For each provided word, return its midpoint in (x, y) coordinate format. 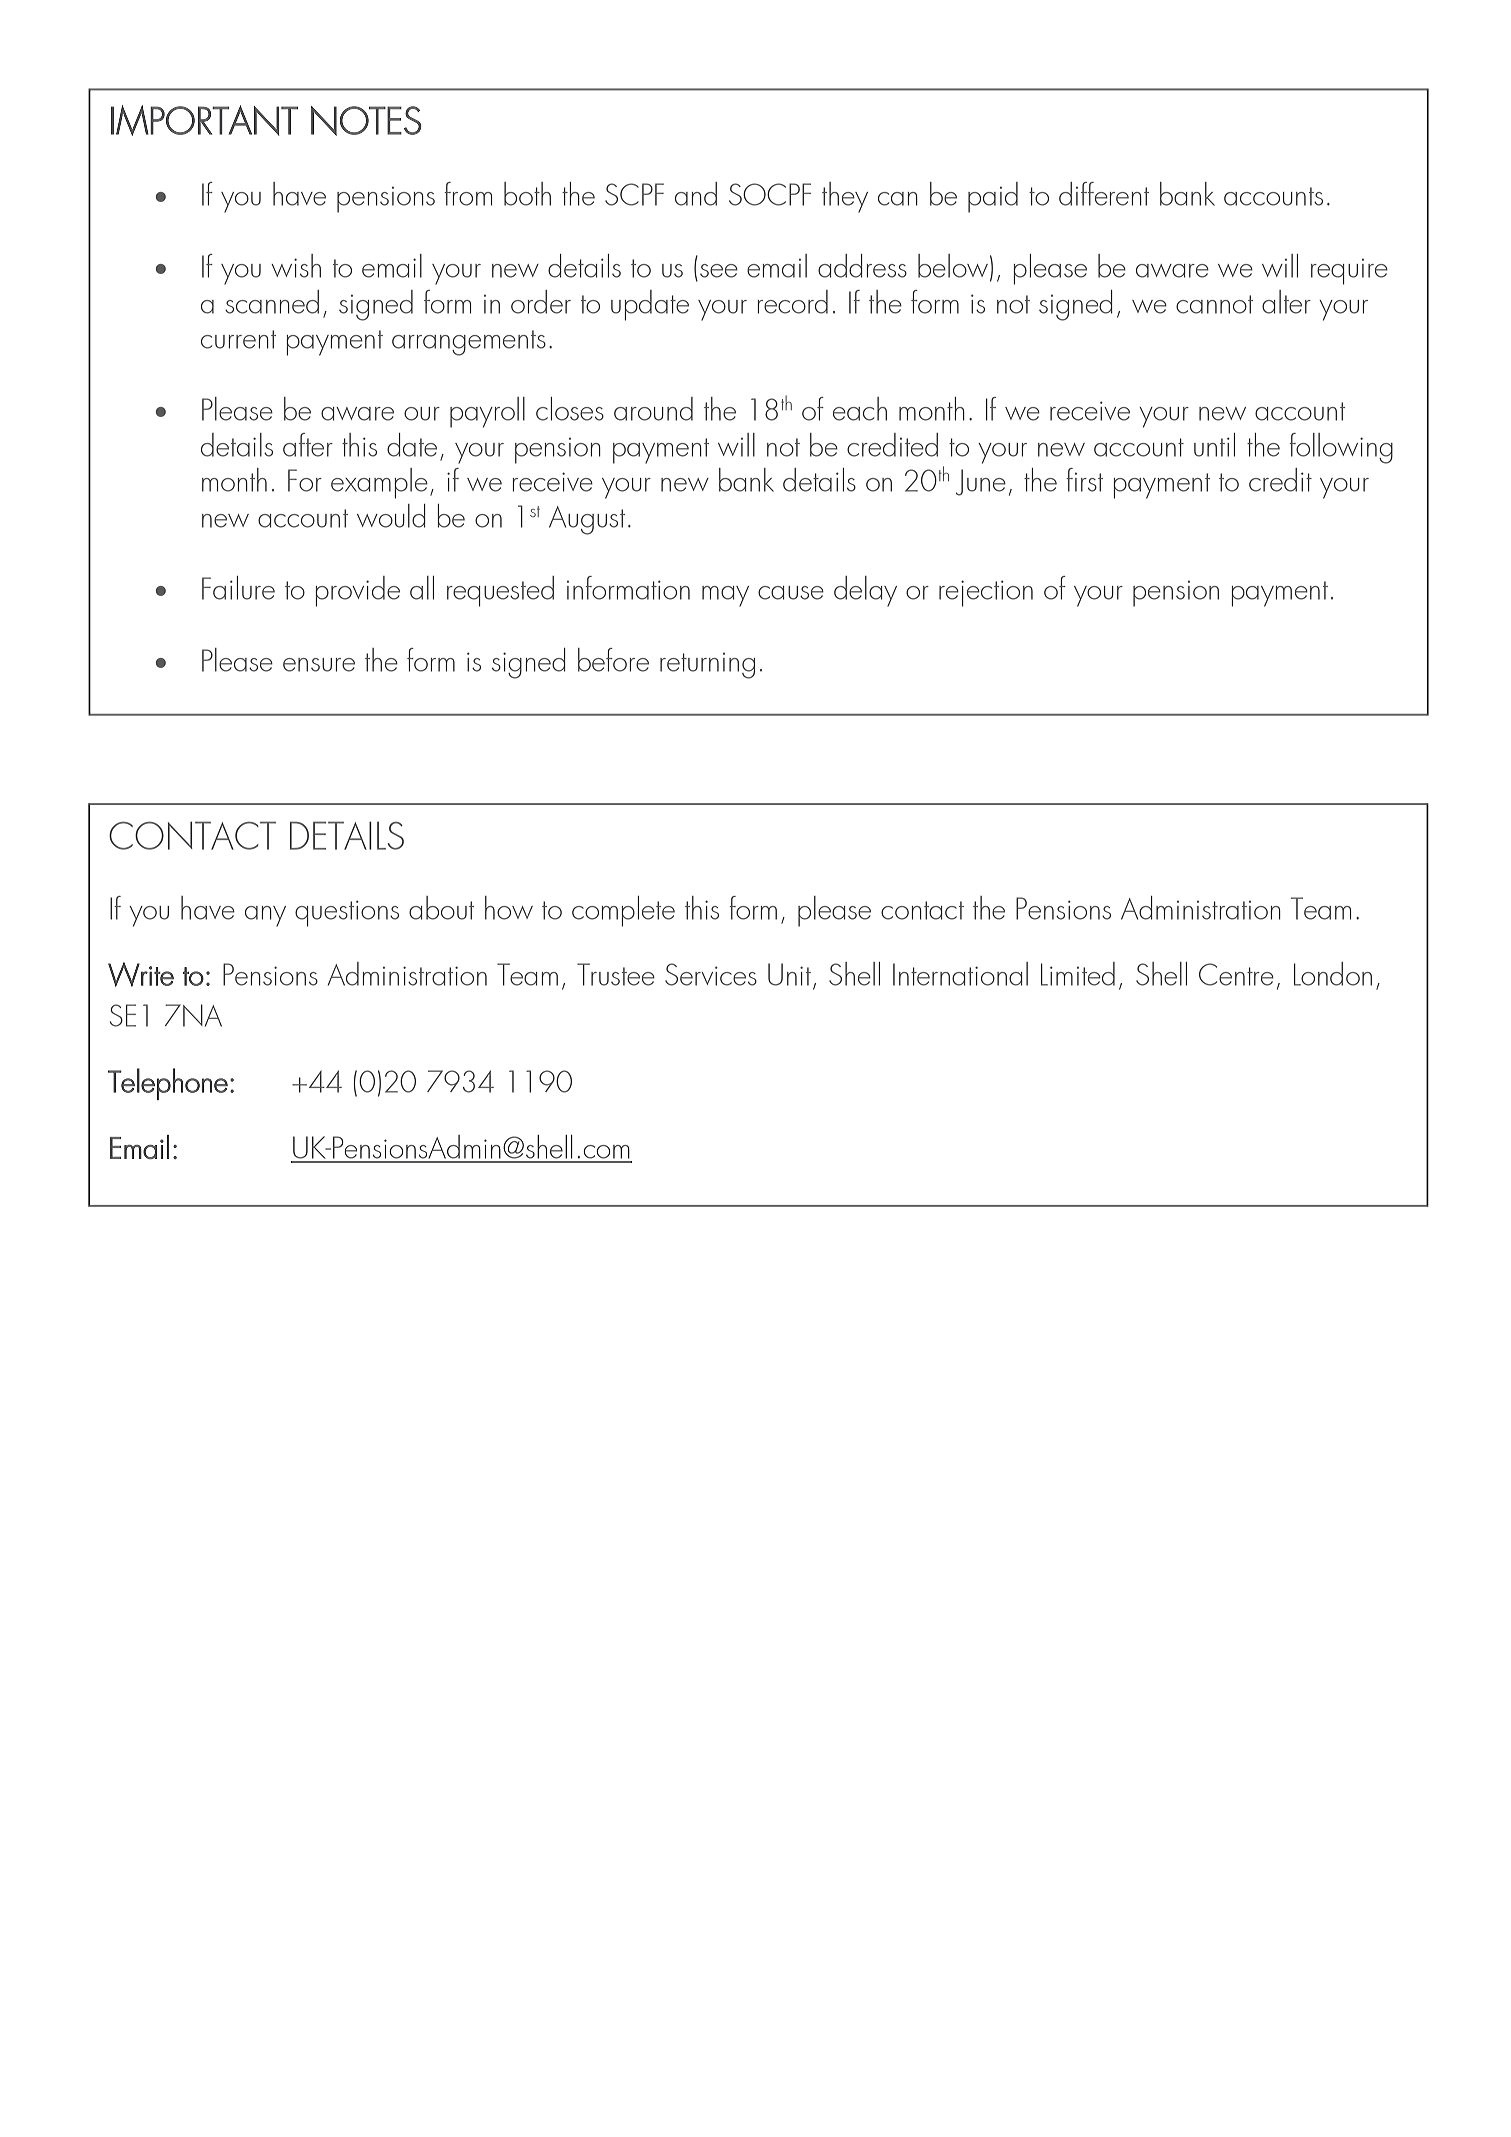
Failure (238, 588)
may (725, 596)
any (265, 916)
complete (623, 911)
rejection (986, 593)
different (1104, 194)
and (696, 194)
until (1214, 445)
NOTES (366, 121)
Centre (1236, 974)
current (238, 339)
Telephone (168, 1084)
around (653, 409)
